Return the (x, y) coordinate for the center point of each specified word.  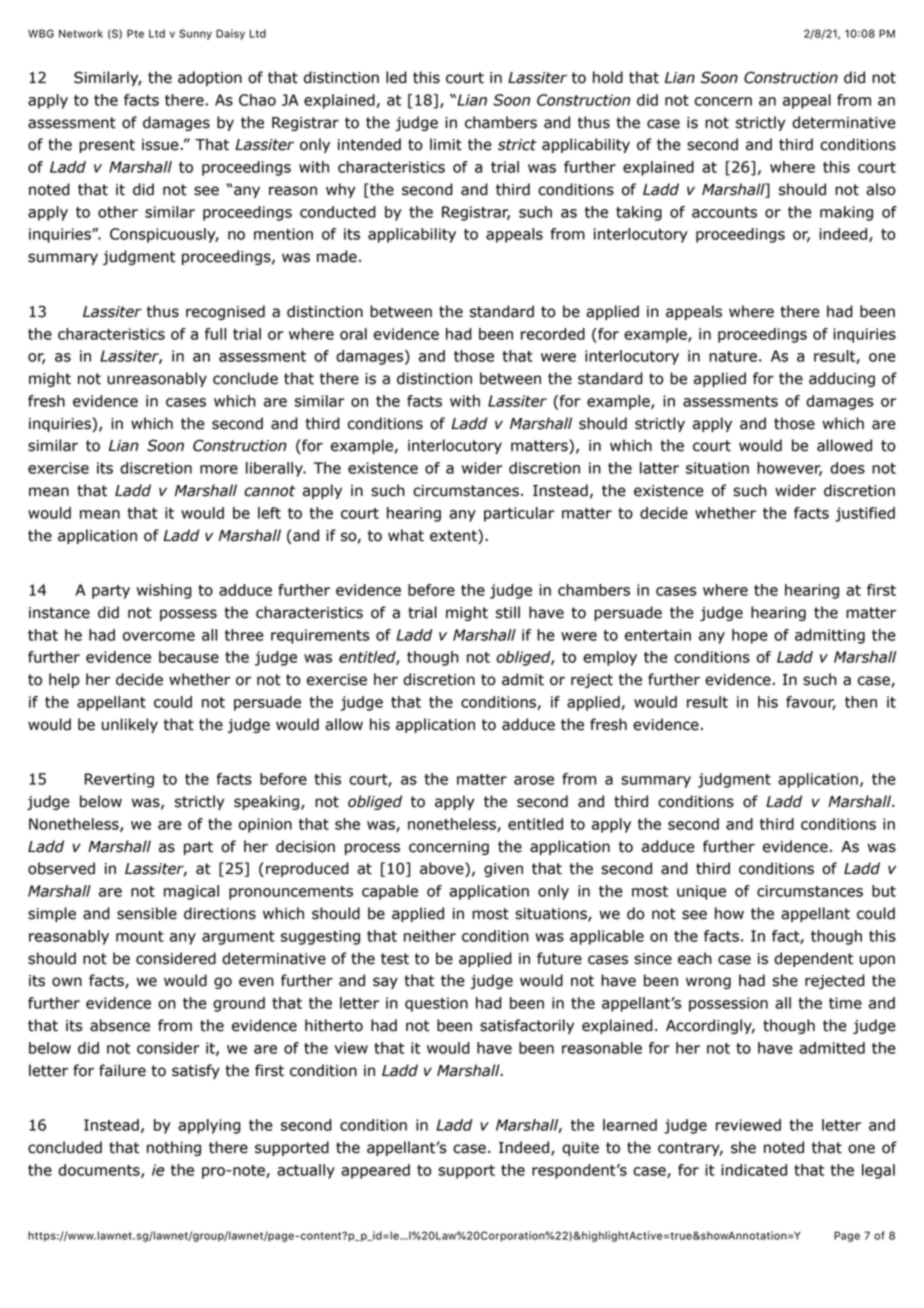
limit (446, 144)
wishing (164, 591)
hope (750, 636)
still (508, 612)
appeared (375, 1171)
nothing (174, 1148)
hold (608, 77)
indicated (754, 1170)
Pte (135, 33)
